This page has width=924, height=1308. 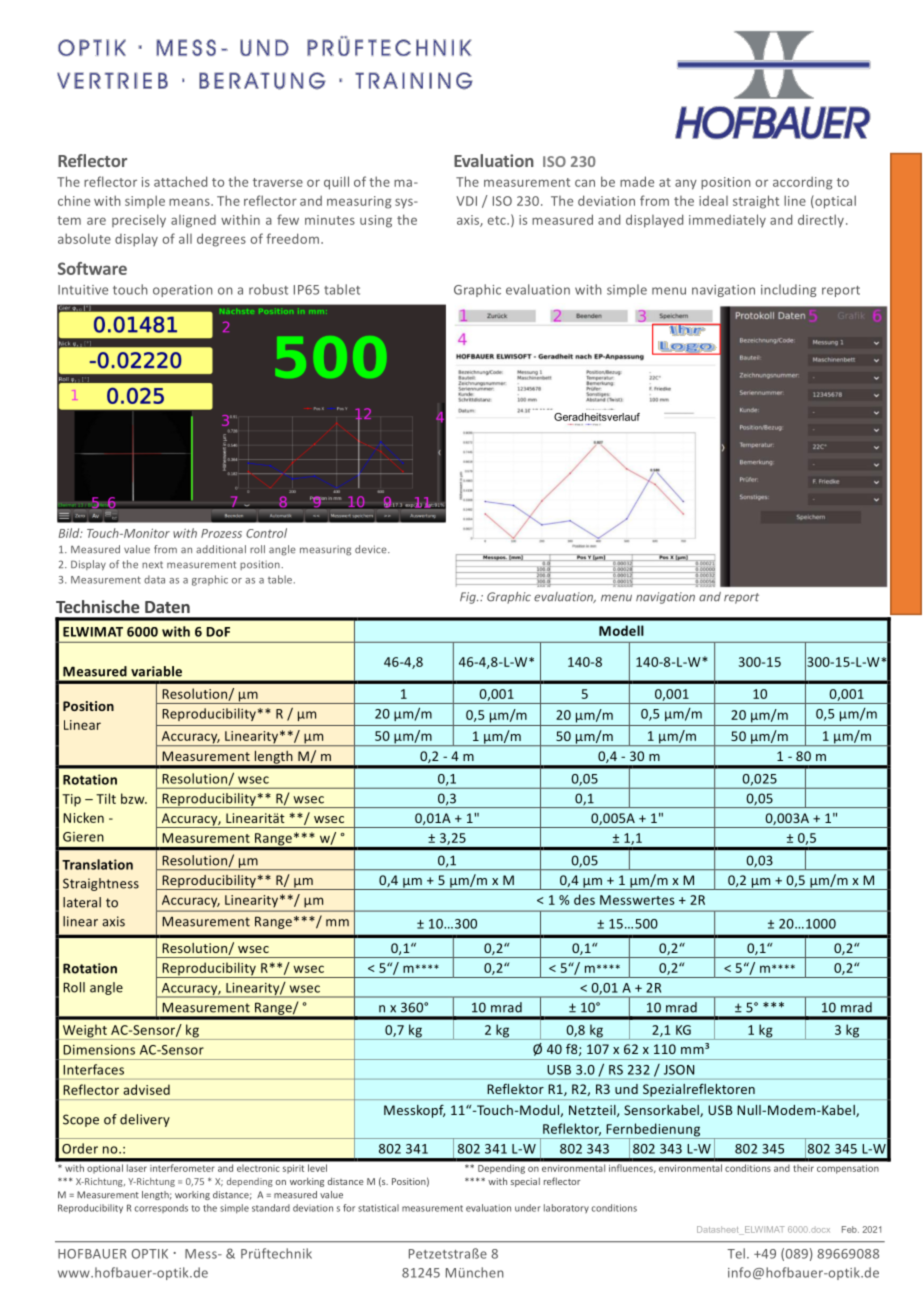 I want to click on next, so click(x=152, y=565).
